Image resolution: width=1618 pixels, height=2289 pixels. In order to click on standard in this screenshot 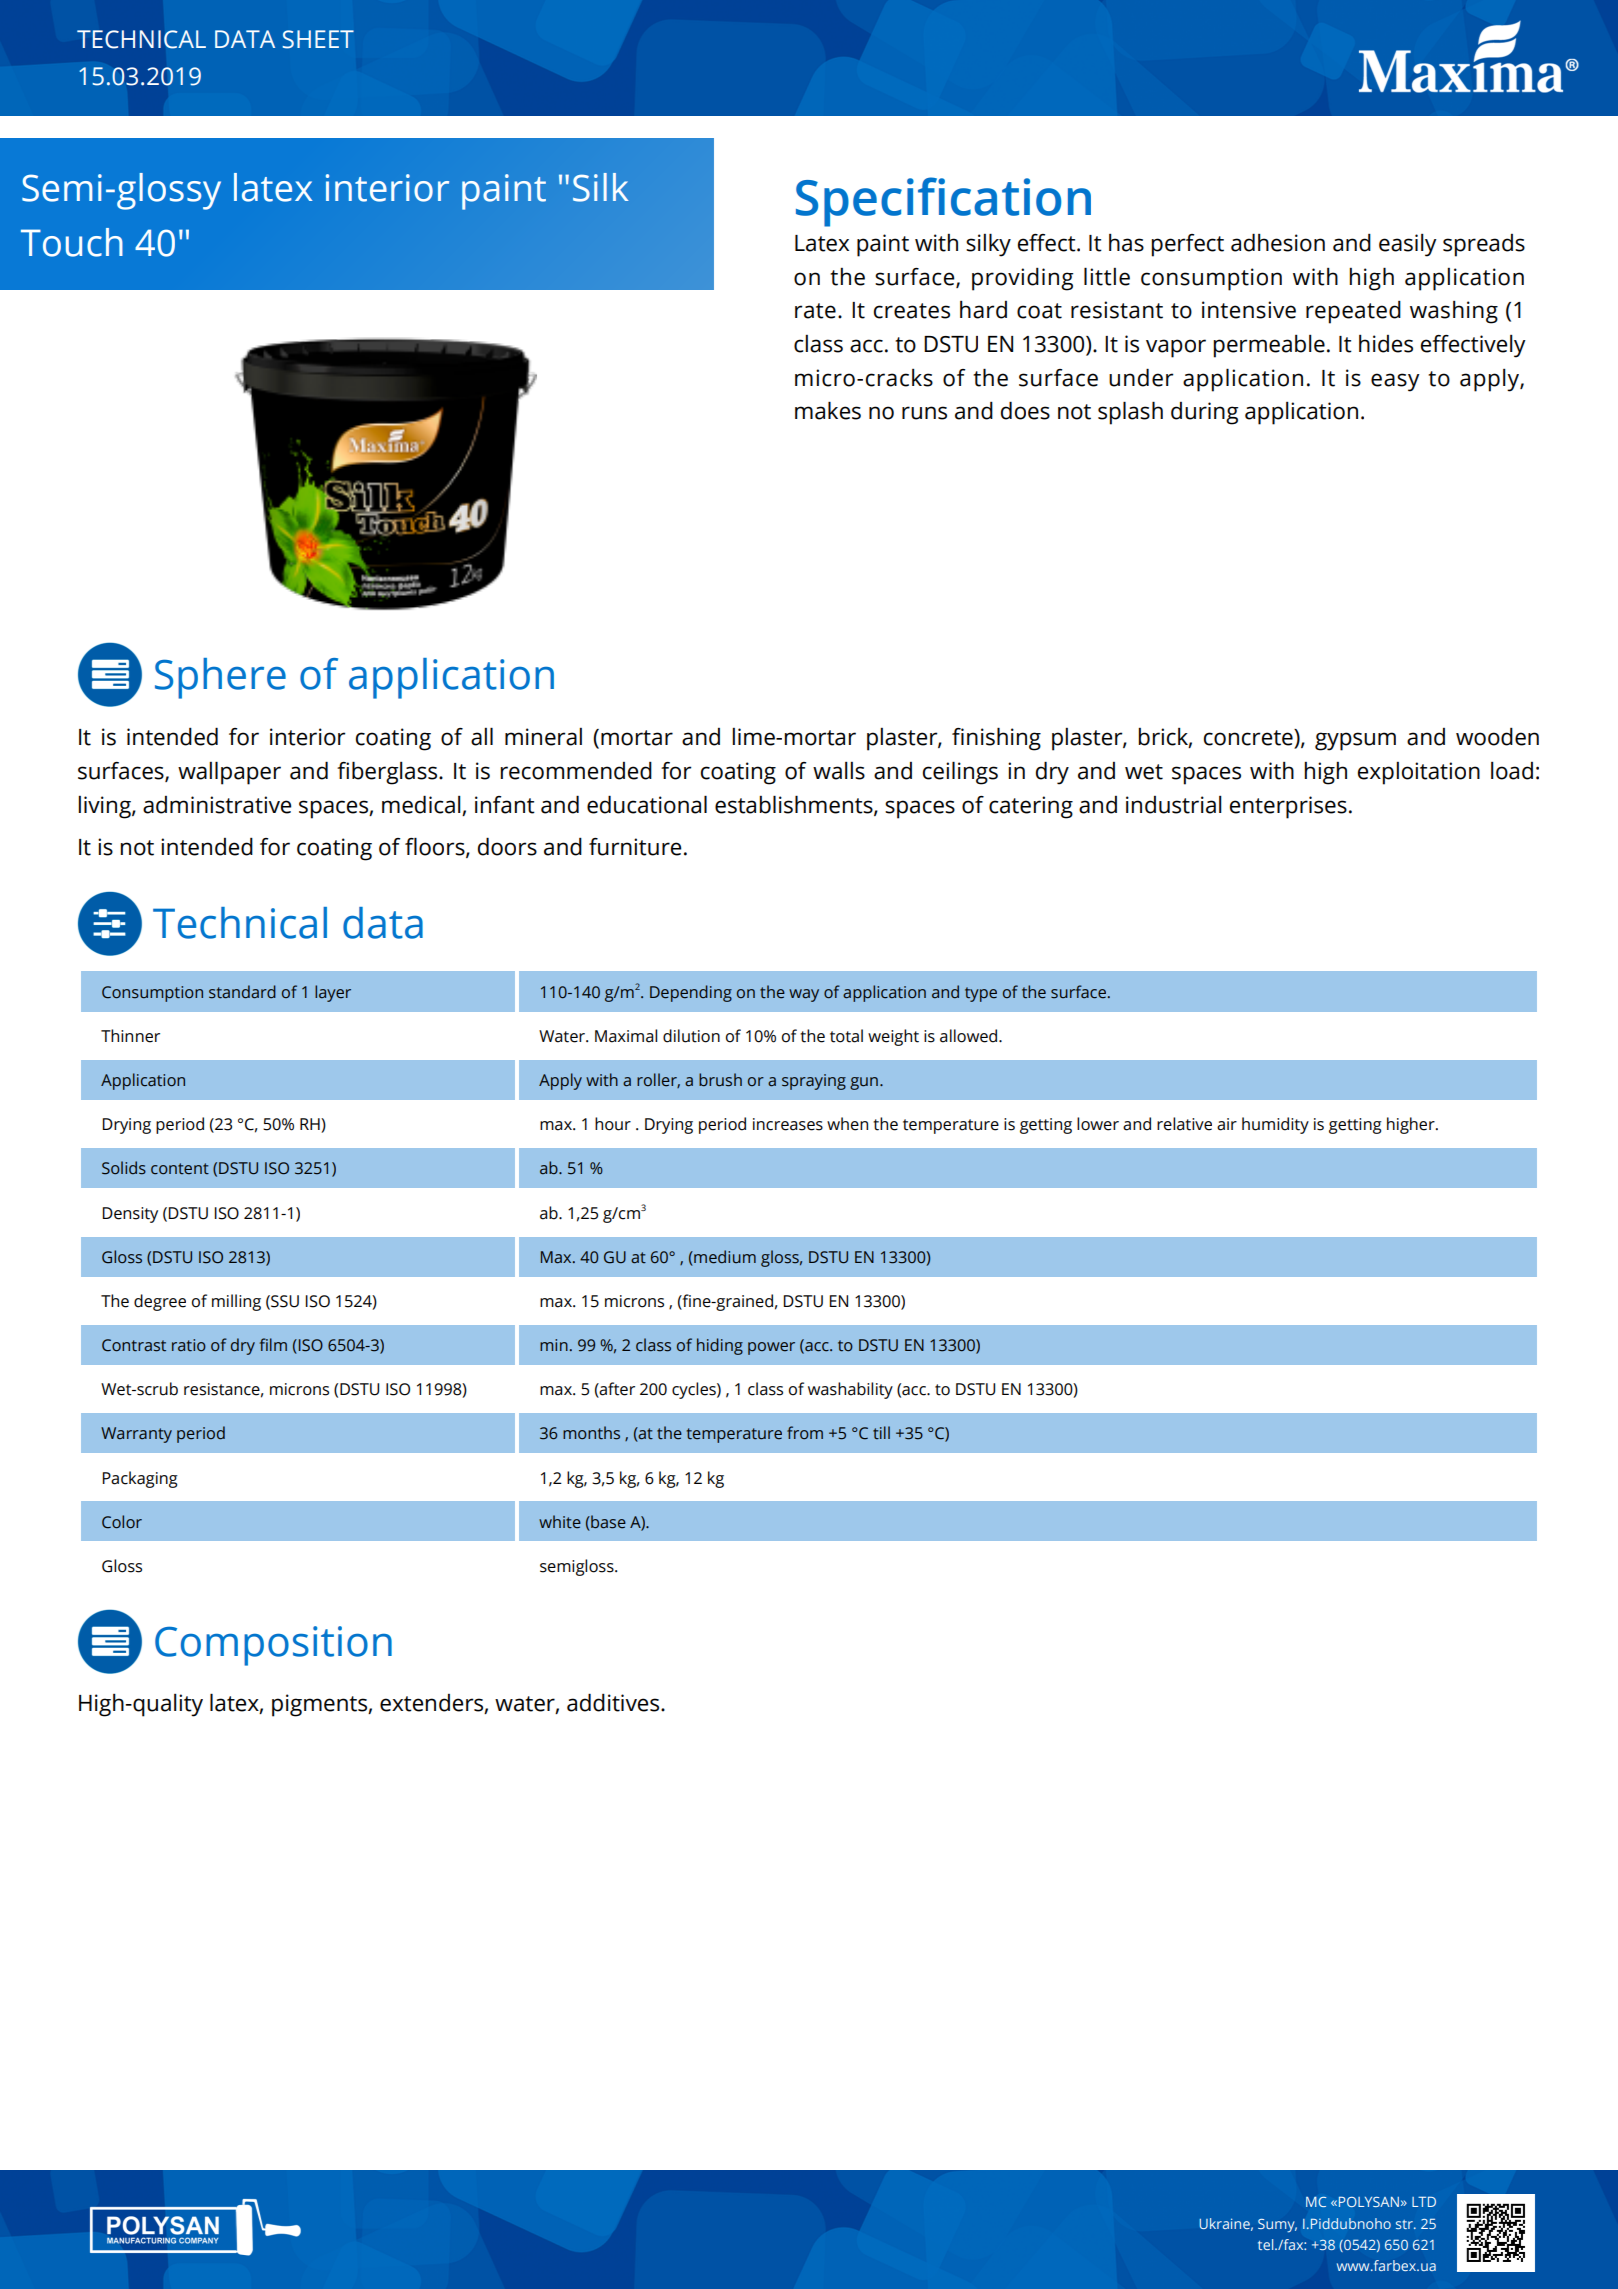, I will do `click(242, 992)`.
